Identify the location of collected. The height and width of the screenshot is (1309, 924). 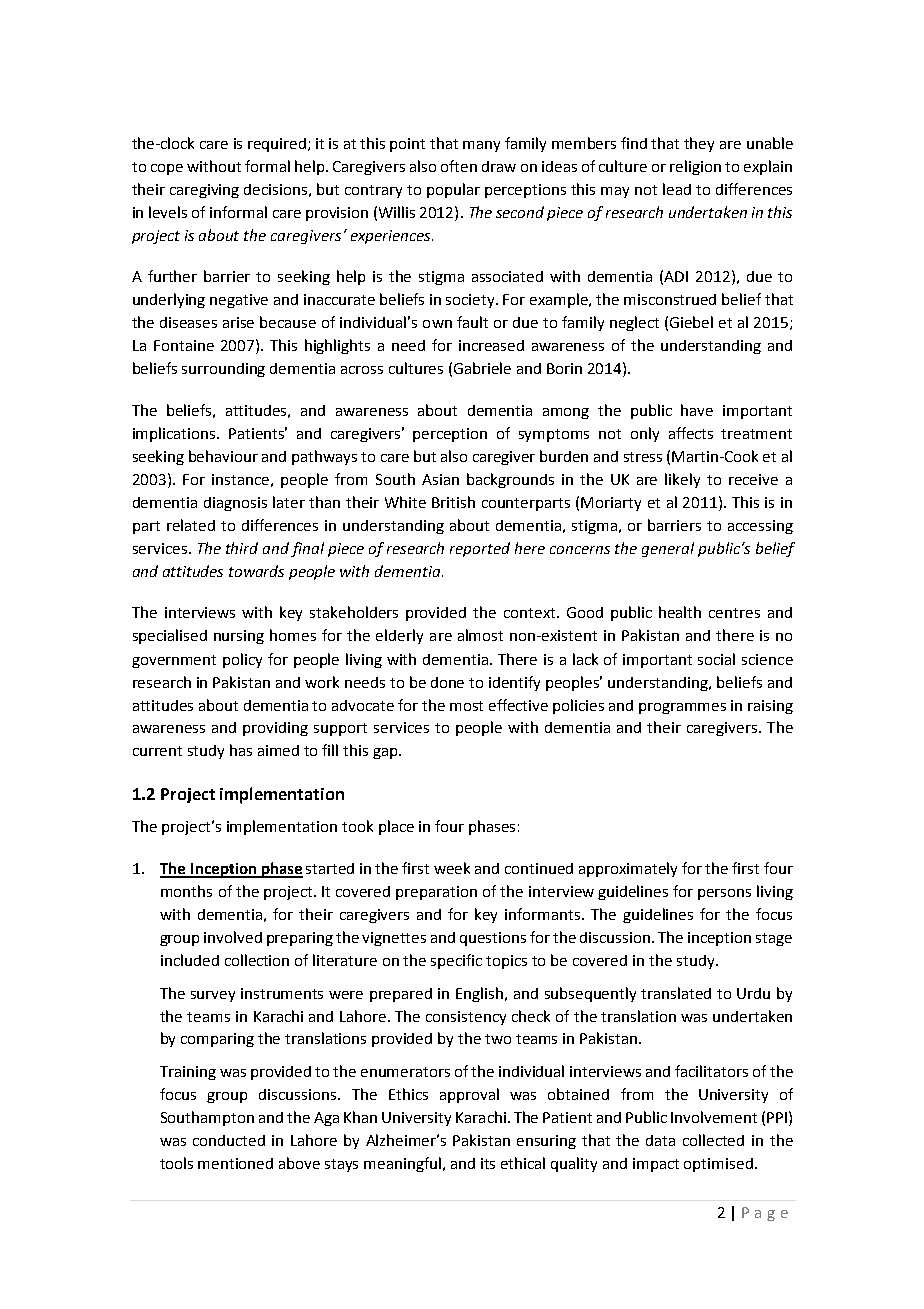
(713, 1140).
